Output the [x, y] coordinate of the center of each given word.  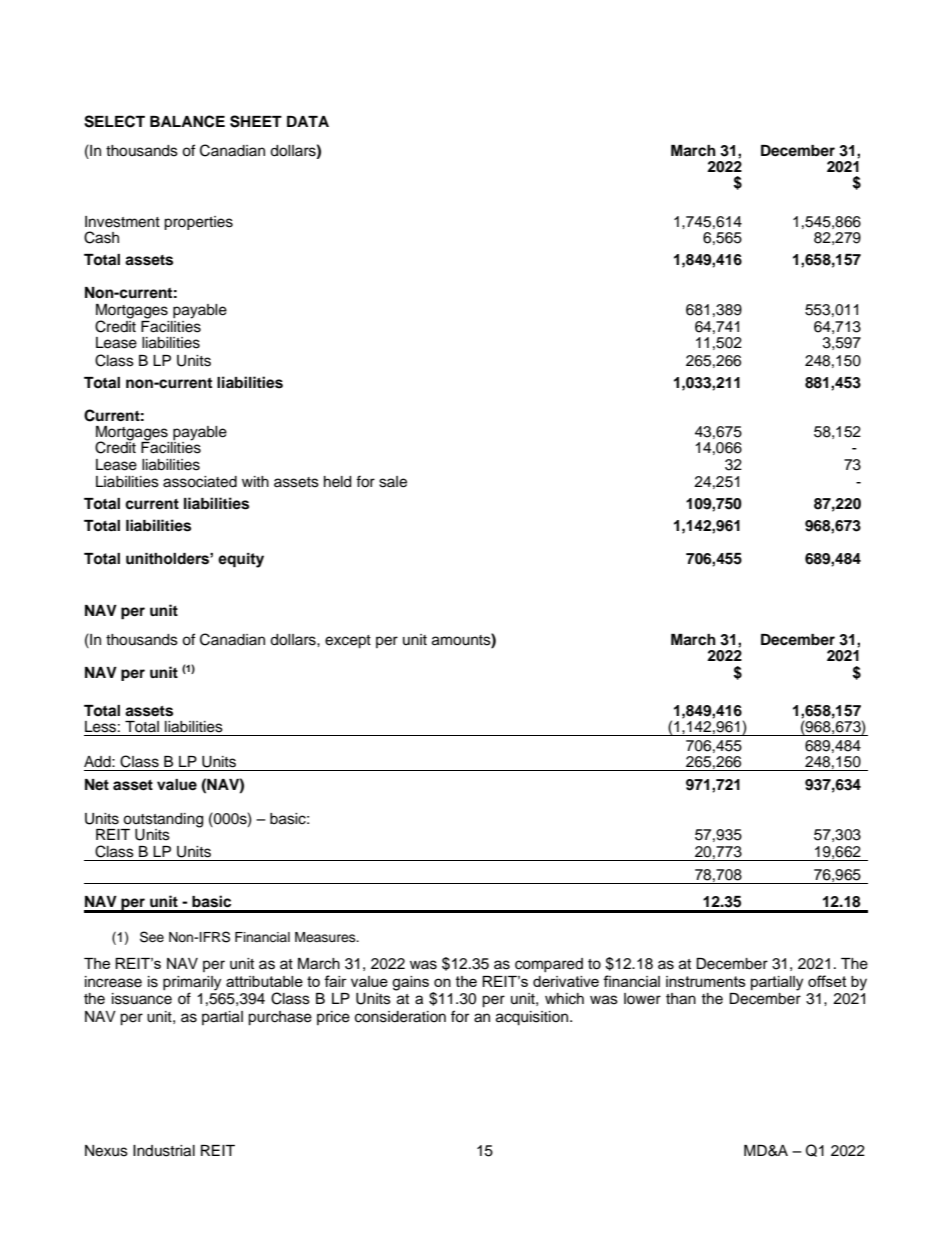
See [152, 937]
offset [827, 981]
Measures [326, 937]
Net [97, 785]
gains [410, 983]
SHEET [256, 121]
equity [241, 560]
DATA [308, 121]
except [348, 642]
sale [393, 482]
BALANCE [187, 121]
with [255, 481]
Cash [101, 237]
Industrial [164, 1151]
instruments [706, 981]
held [337, 482]
